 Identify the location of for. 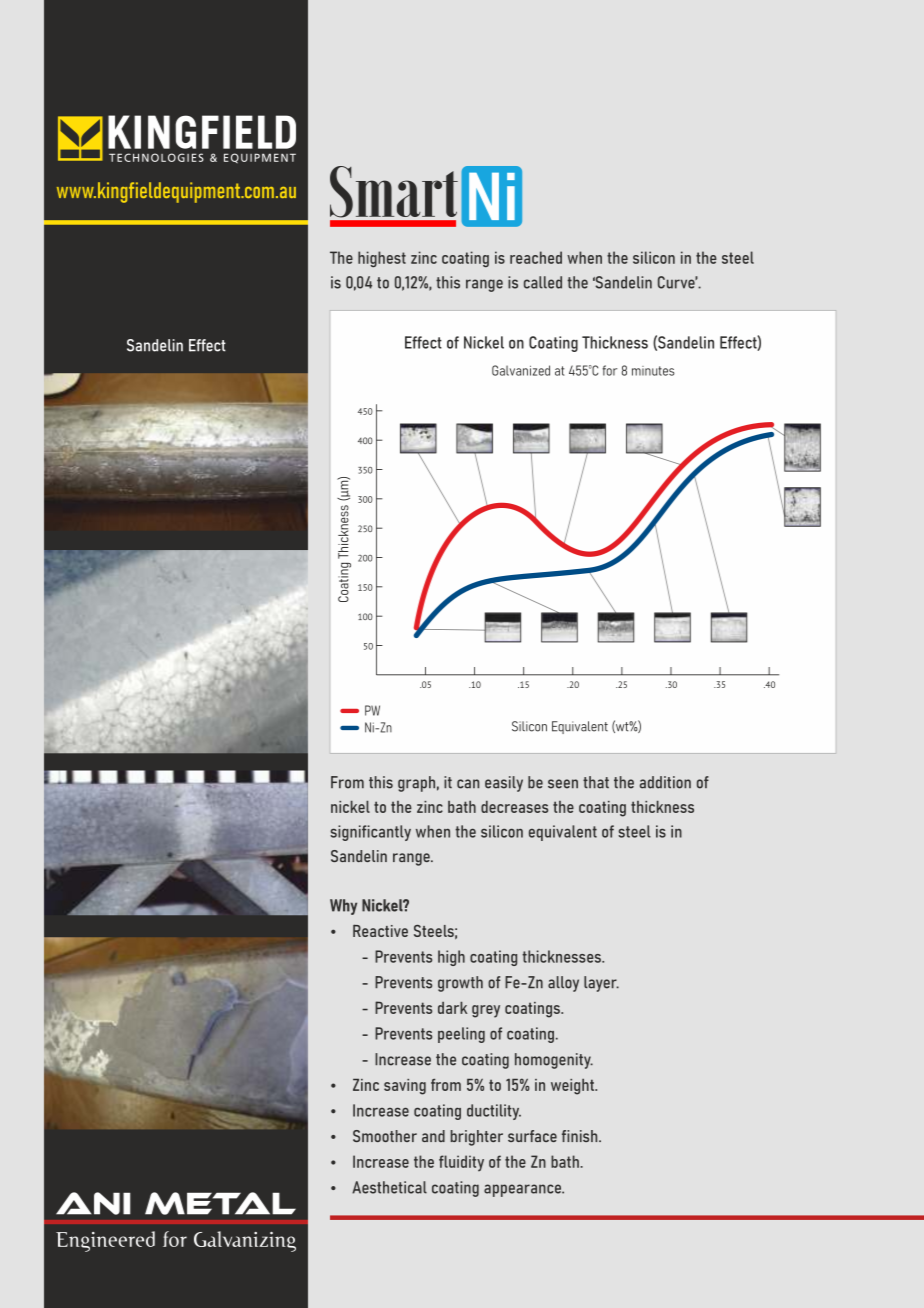
(610, 370).
